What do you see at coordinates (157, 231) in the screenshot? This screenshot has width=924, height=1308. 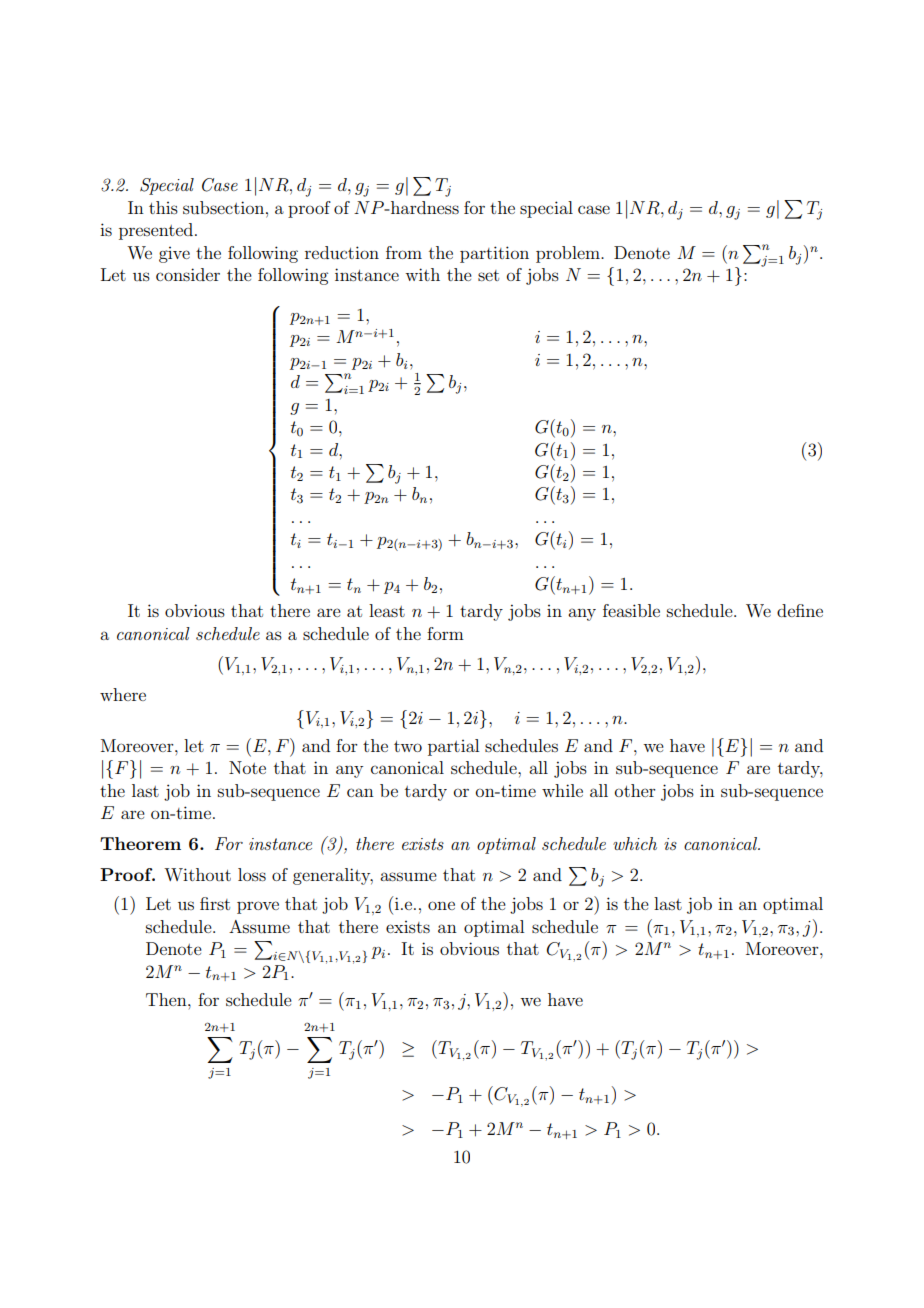 I see `presented` at bounding box center [157, 231].
